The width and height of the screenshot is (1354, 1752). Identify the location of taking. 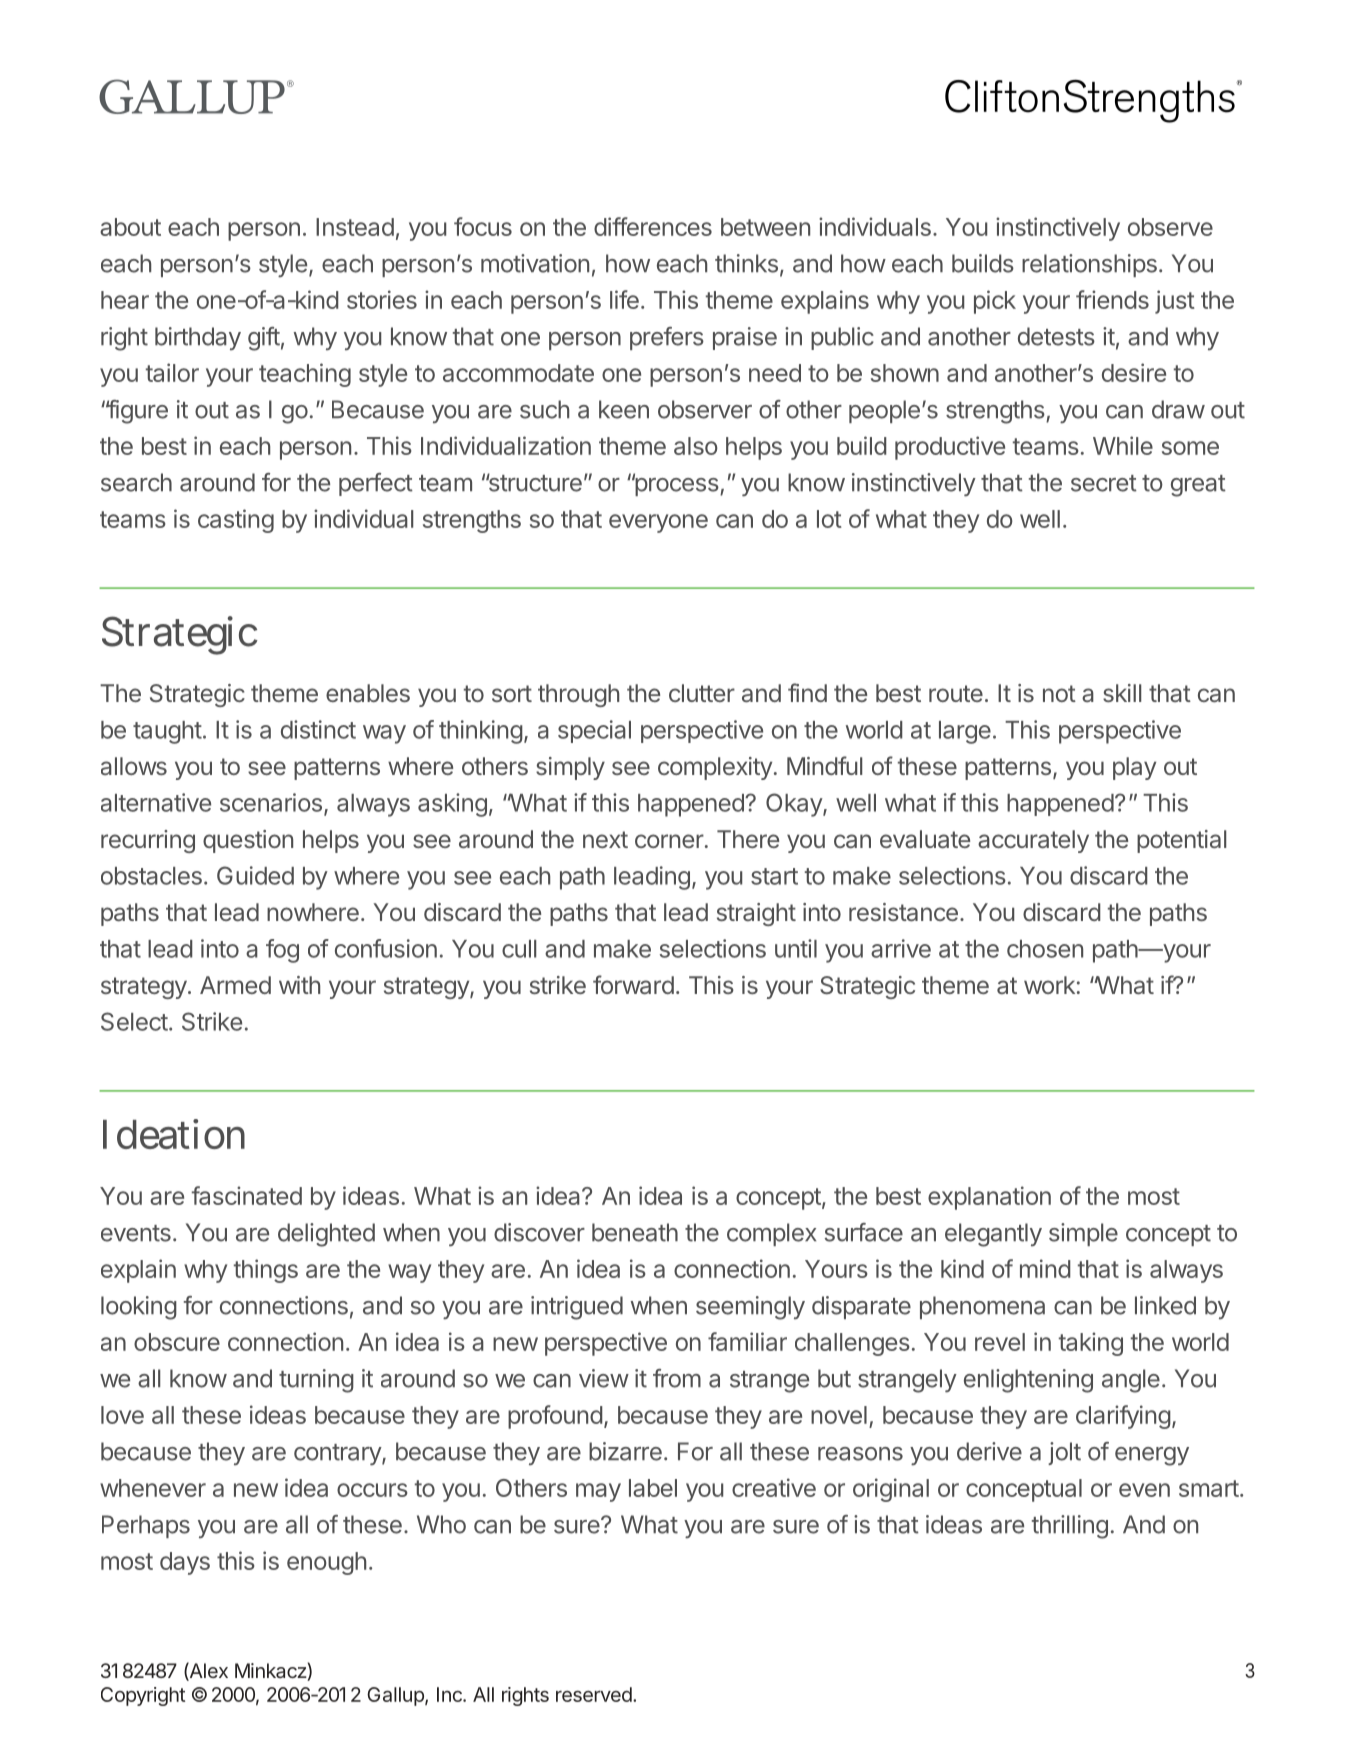
(1091, 1344).
